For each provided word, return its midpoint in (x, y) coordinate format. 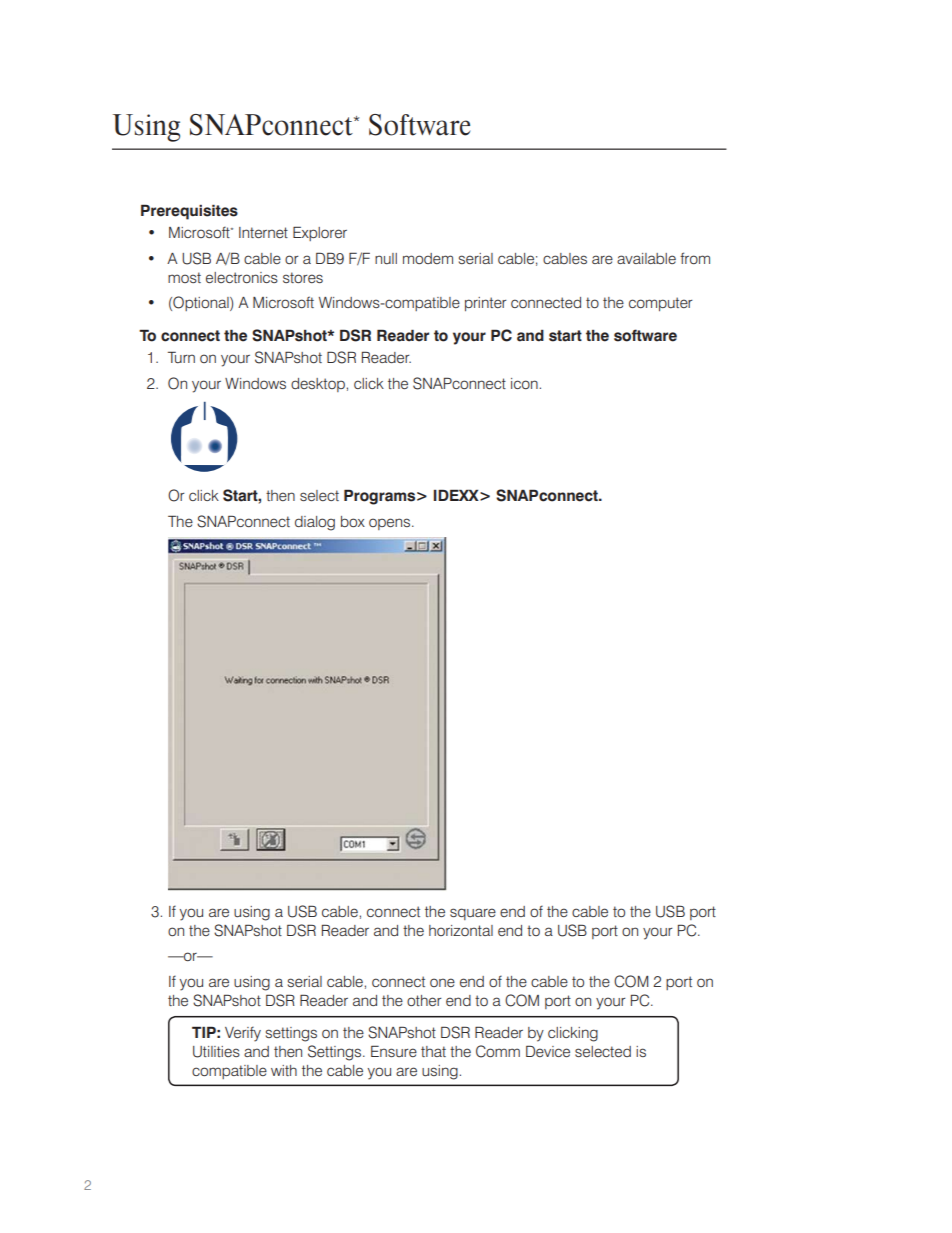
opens (391, 524)
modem (428, 258)
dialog (315, 523)
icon (524, 383)
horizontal (461, 930)
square (473, 914)
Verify (243, 1034)
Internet (263, 232)
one (442, 982)
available (646, 258)
